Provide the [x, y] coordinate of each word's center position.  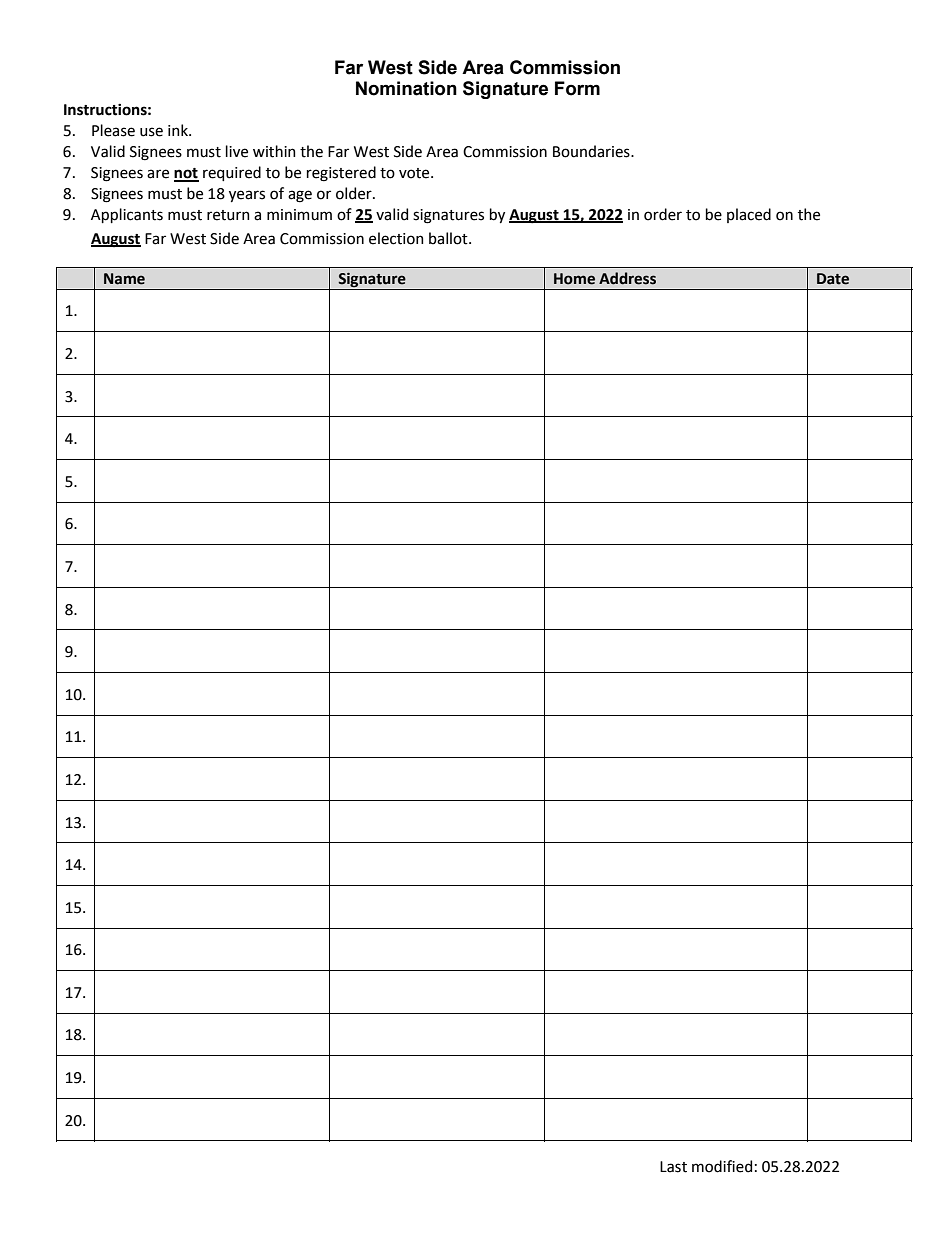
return [228, 215]
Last [673, 1167]
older [355, 193]
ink [179, 130]
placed [749, 215]
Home [574, 279]
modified [722, 1166]
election [396, 238]
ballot [449, 238]
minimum [299, 215]
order [663, 214]
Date [833, 279]
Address [627, 278]
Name [124, 279]
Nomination [406, 88]
